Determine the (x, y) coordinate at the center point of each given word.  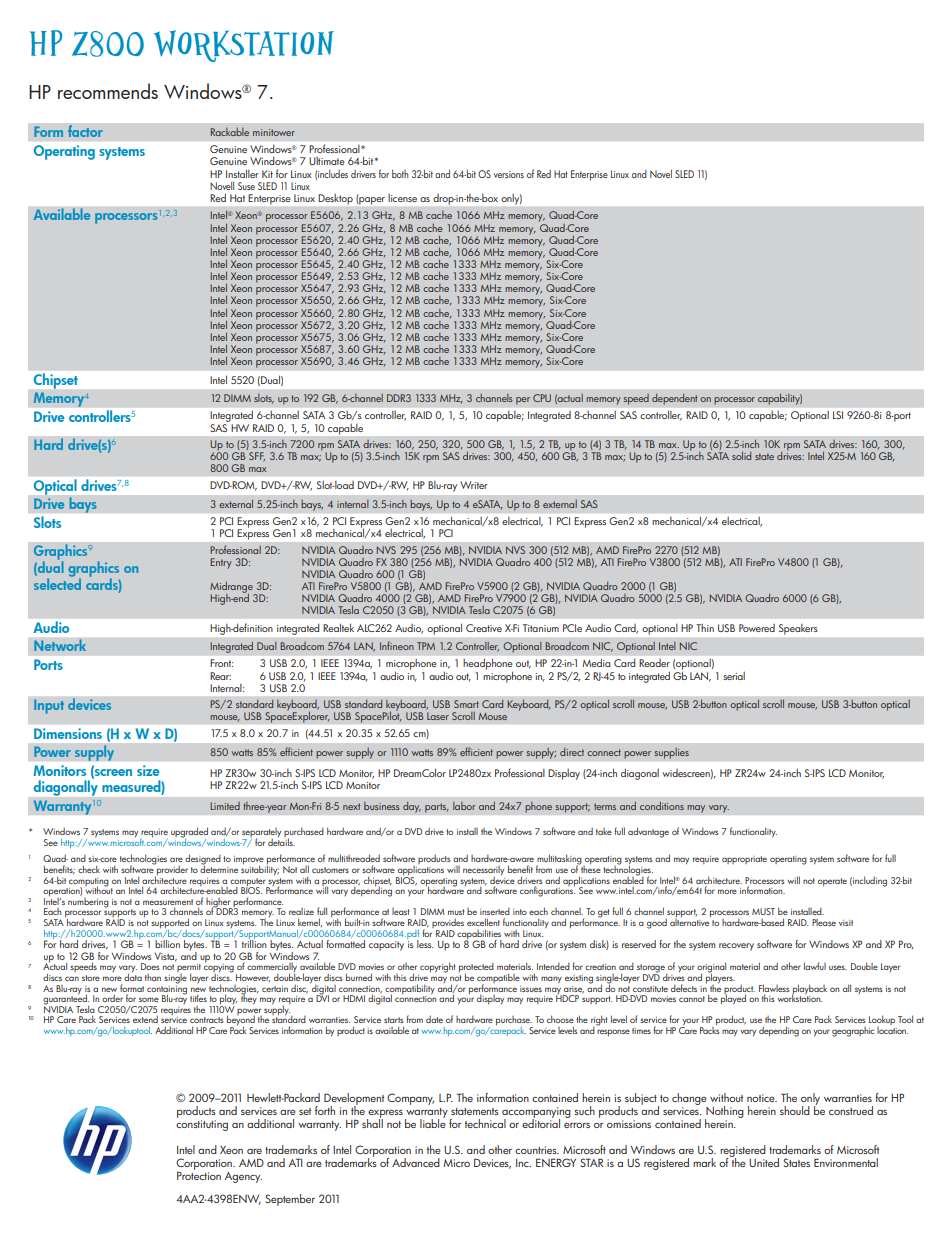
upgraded (189, 833)
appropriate (744, 860)
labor (464, 806)
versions (509, 174)
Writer (474, 485)
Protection (199, 1175)
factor (85, 131)
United (764, 1162)
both (400, 173)
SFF (257, 457)
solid (741, 456)
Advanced (416, 1162)
